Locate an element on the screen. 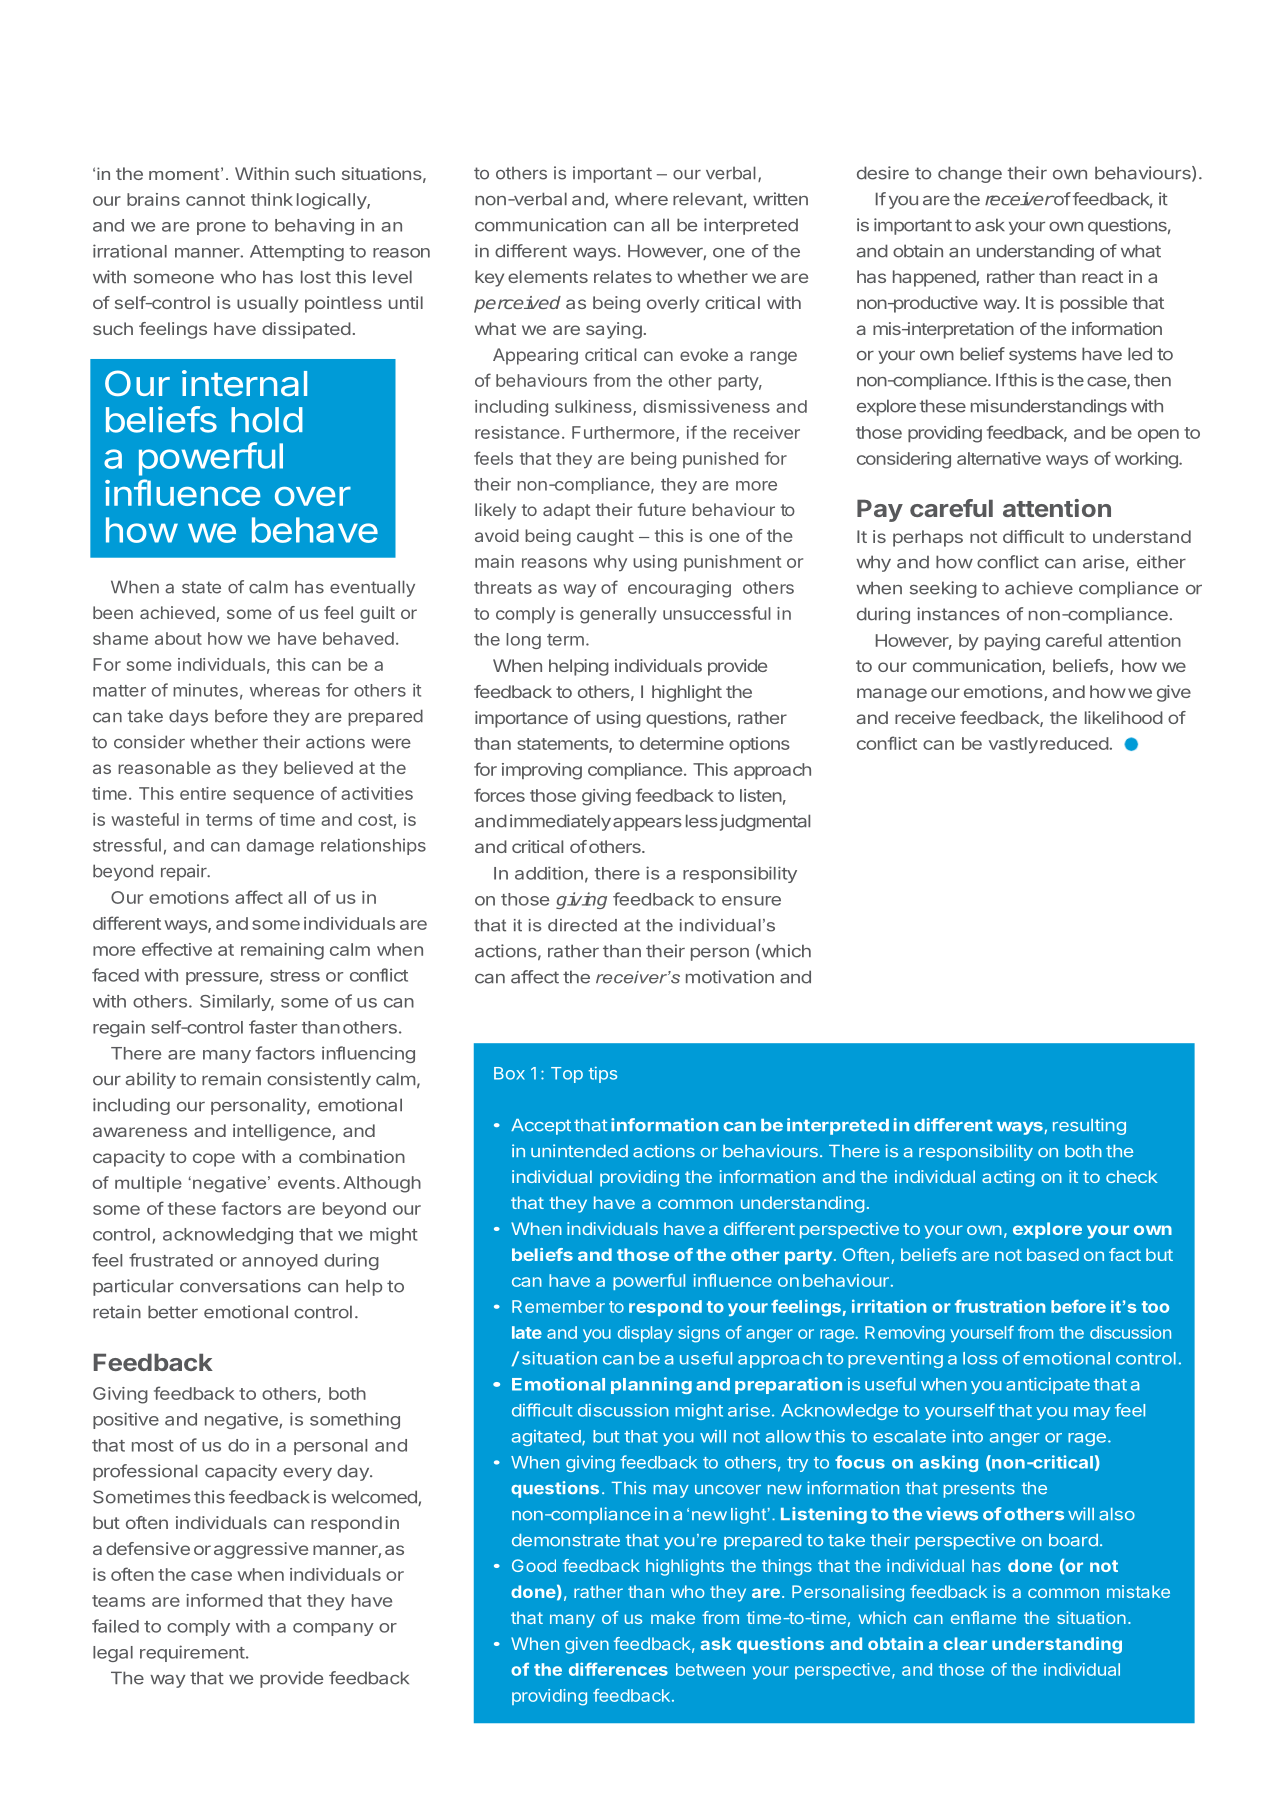 The height and width of the screenshot is (1819, 1287). prone is located at coordinates (221, 228).
